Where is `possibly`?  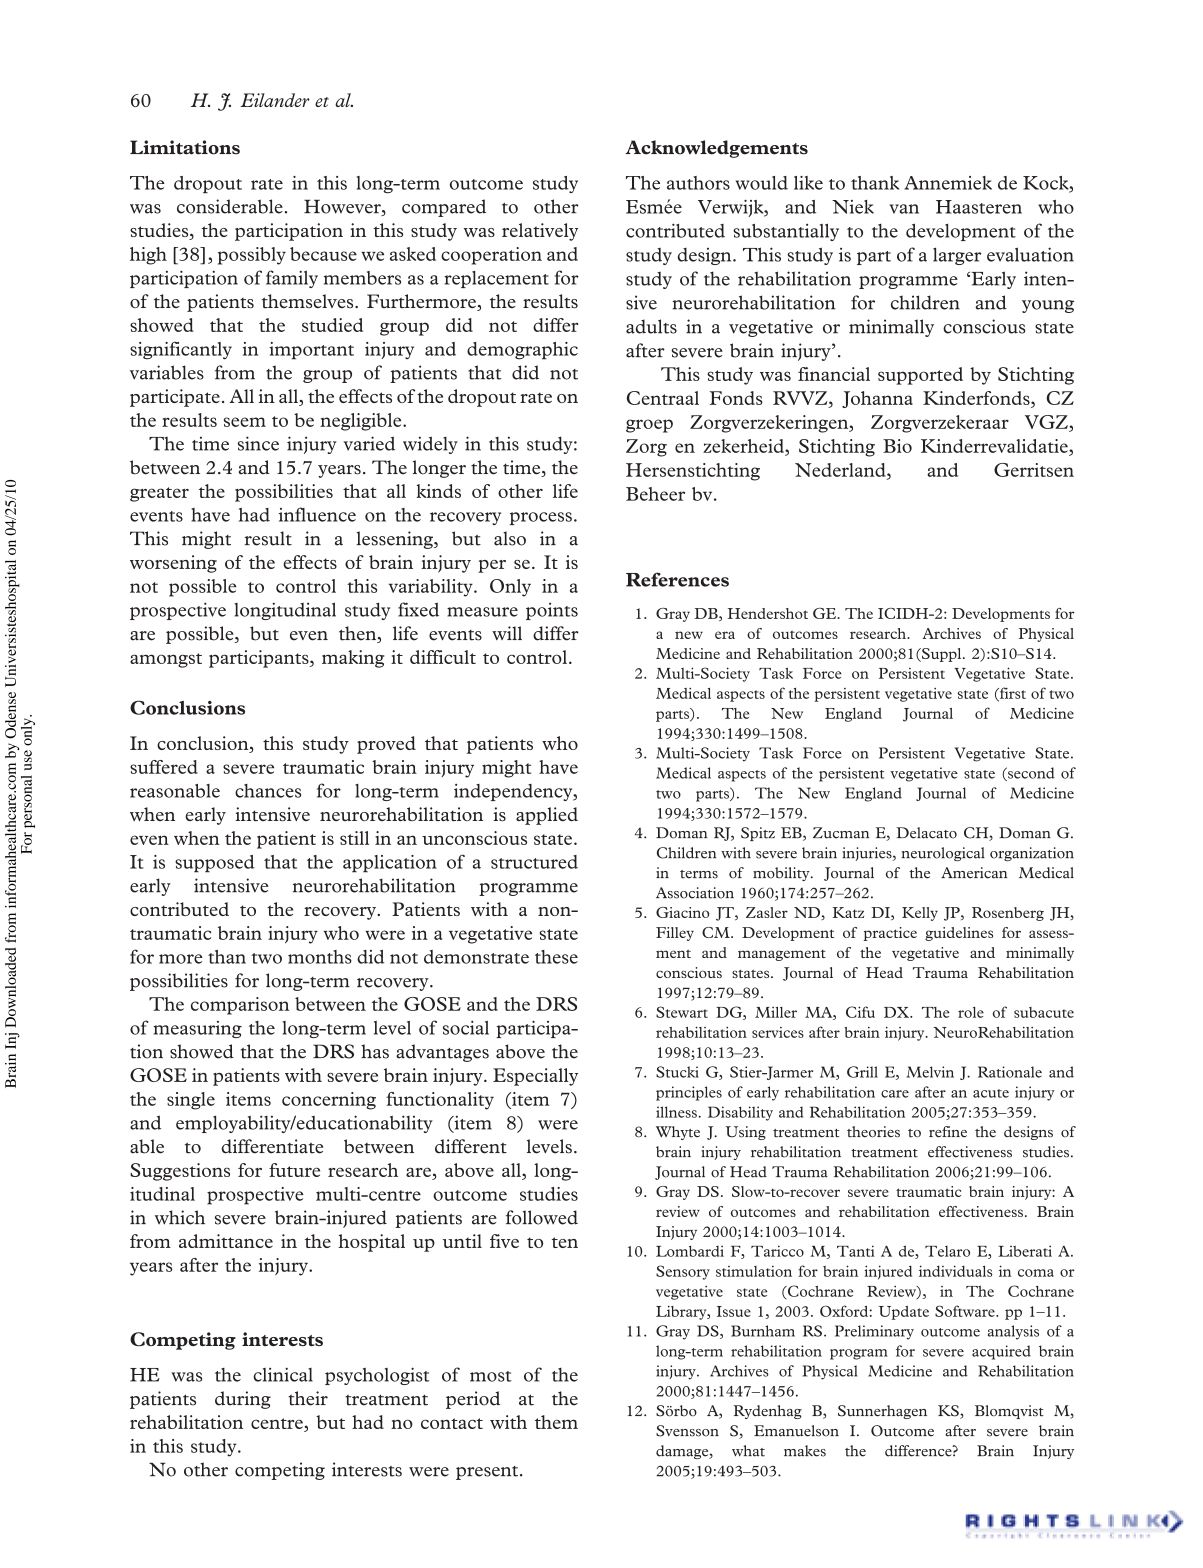 possibly is located at coordinates (252, 256).
